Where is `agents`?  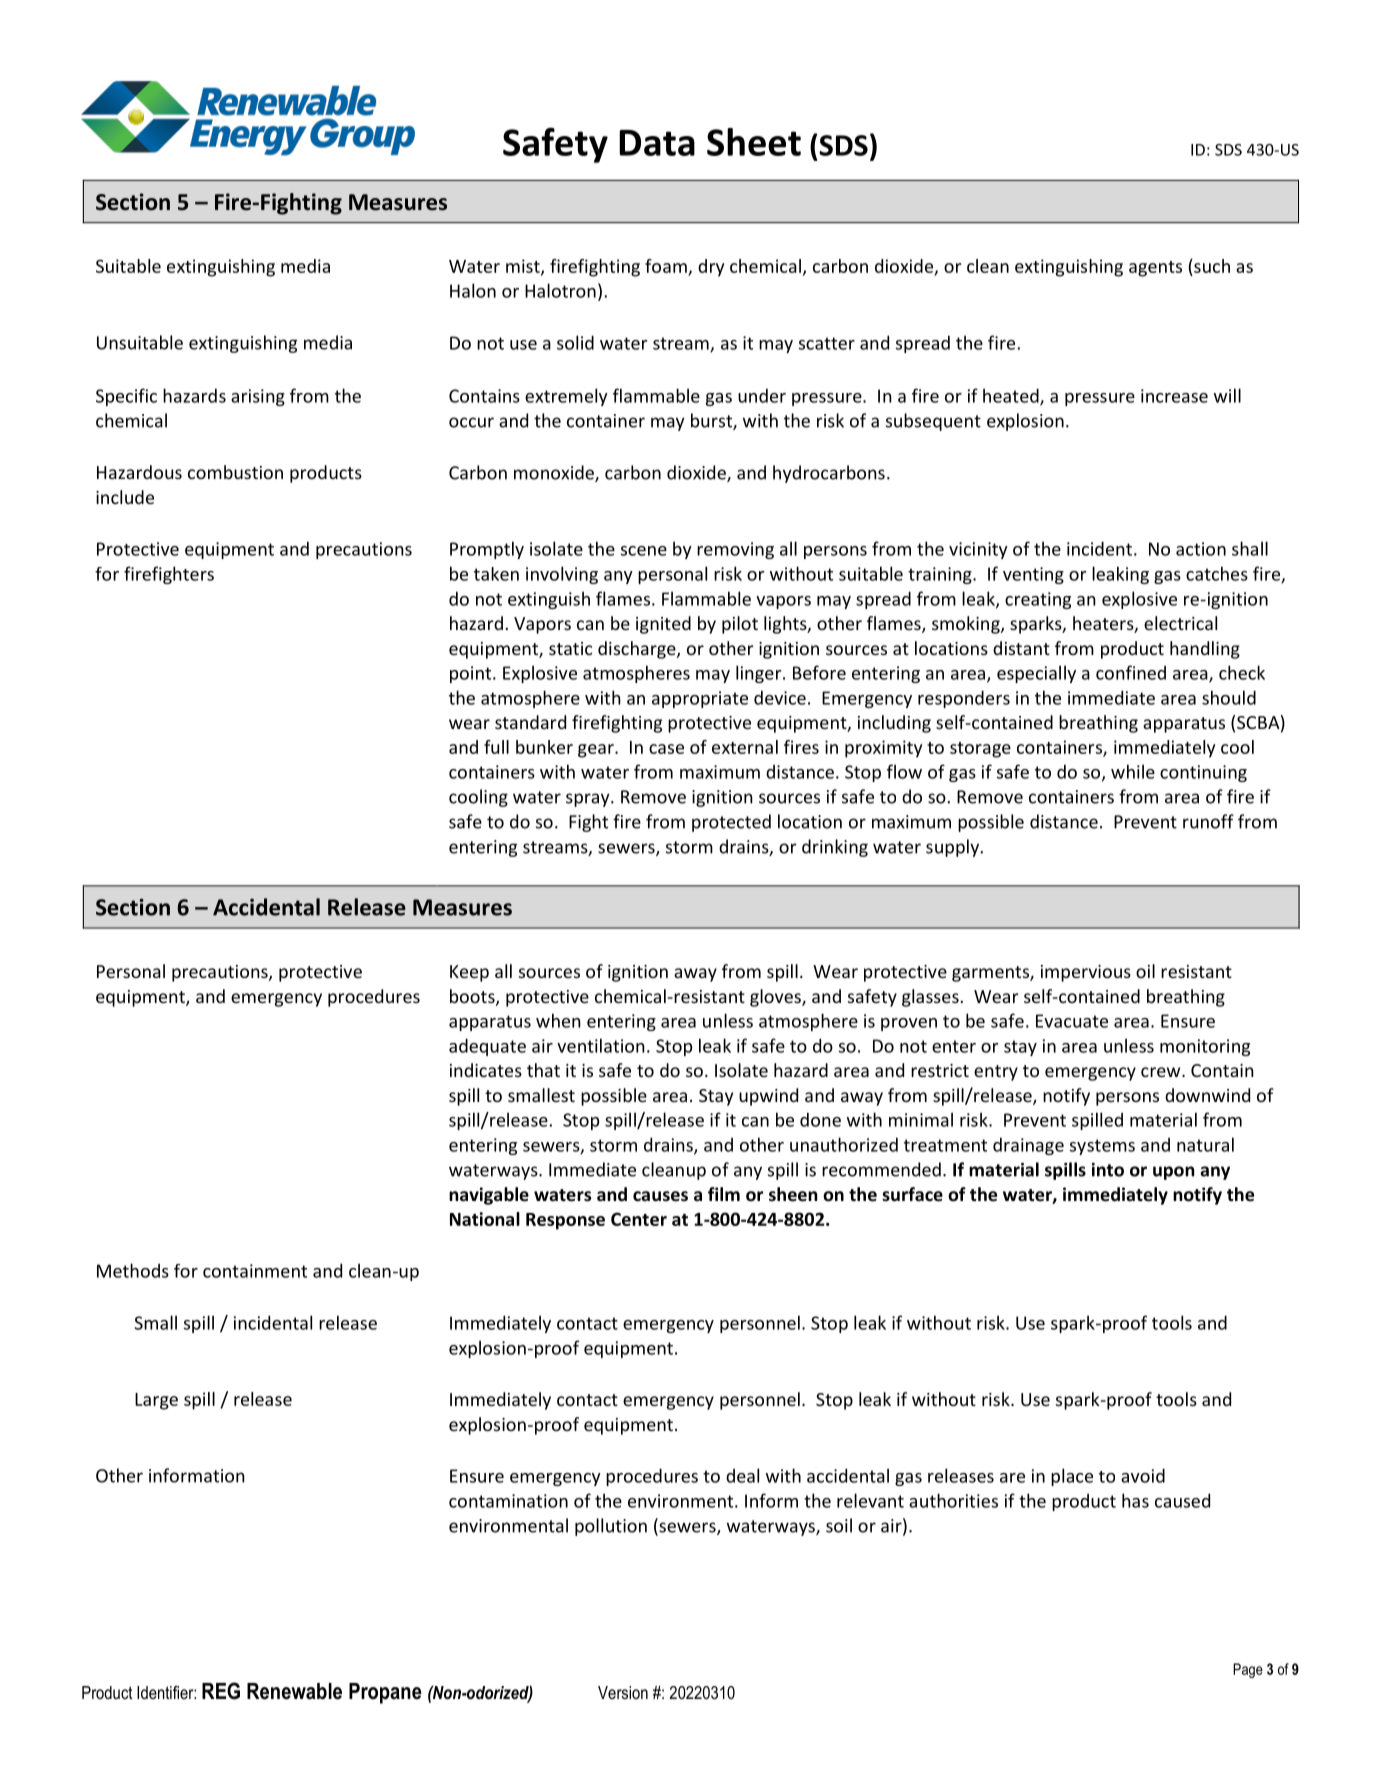
agents is located at coordinates (1155, 269).
